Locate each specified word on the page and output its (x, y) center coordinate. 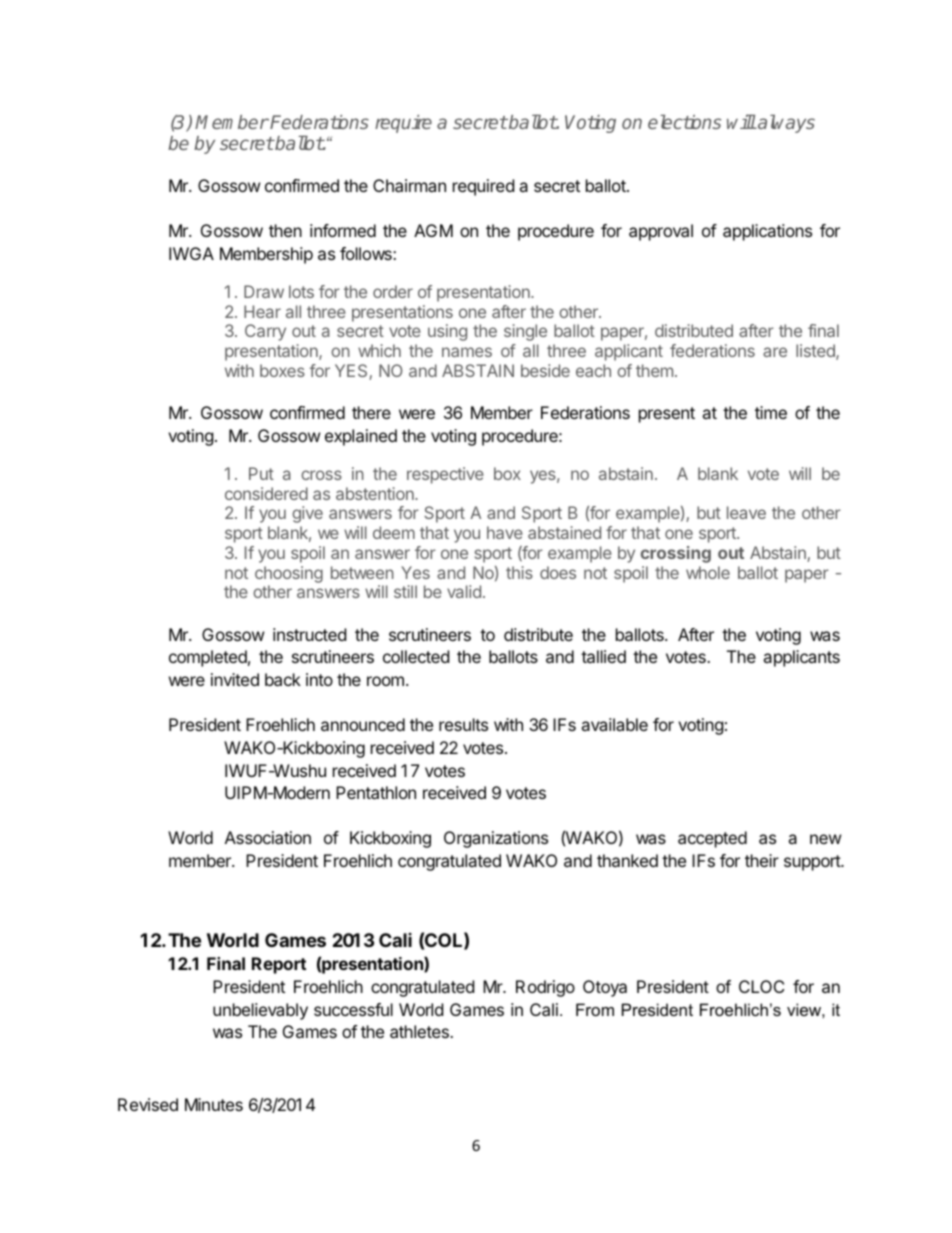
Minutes (214, 1104)
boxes (282, 370)
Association (268, 837)
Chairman (409, 185)
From (595, 1009)
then (285, 230)
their (762, 860)
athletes (420, 1031)
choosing (289, 574)
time (771, 412)
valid (464, 591)
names (467, 352)
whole (708, 572)
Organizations (496, 839)
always (785, 124)
